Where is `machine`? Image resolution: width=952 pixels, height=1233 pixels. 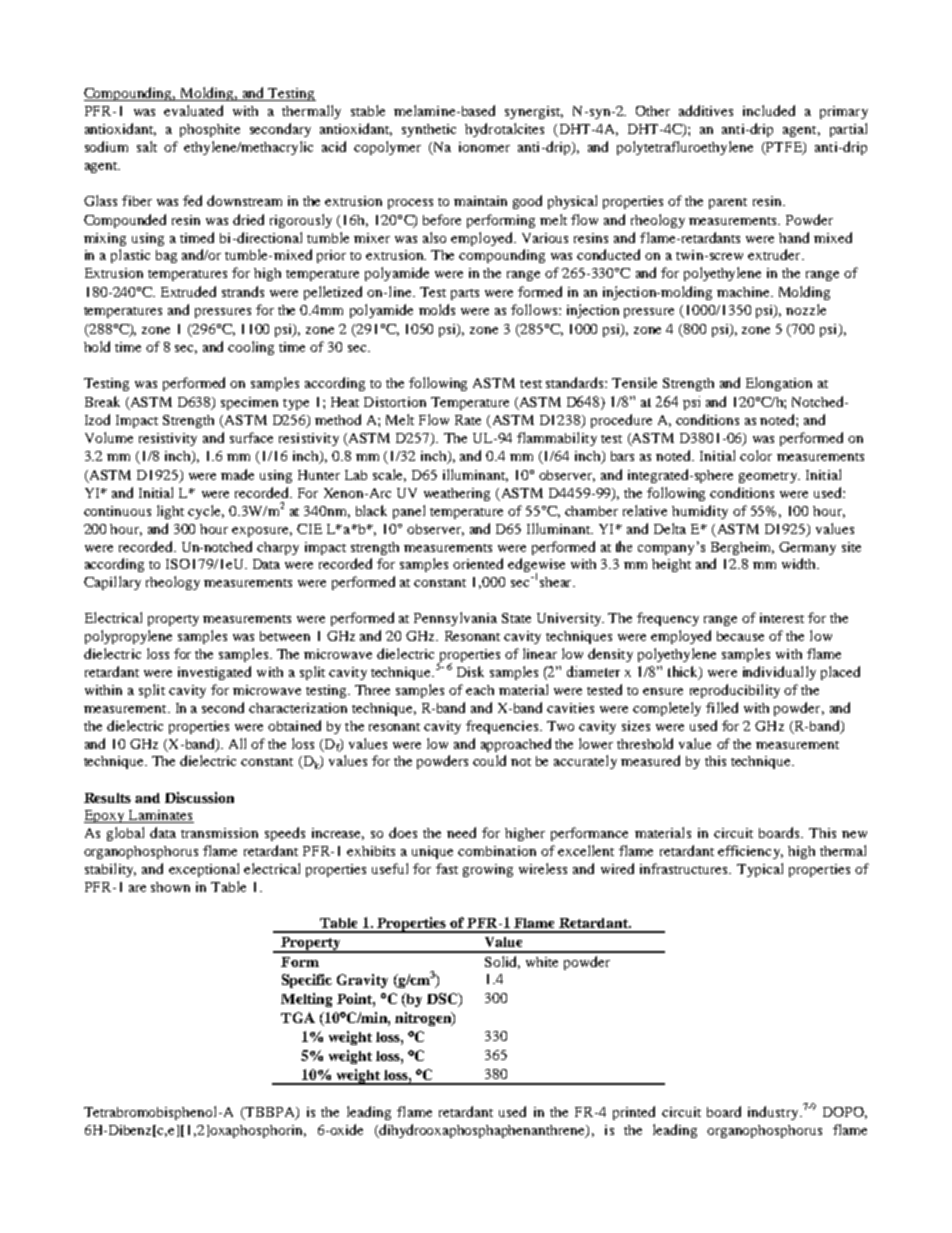
machine is located at coordinates (744, 292).
